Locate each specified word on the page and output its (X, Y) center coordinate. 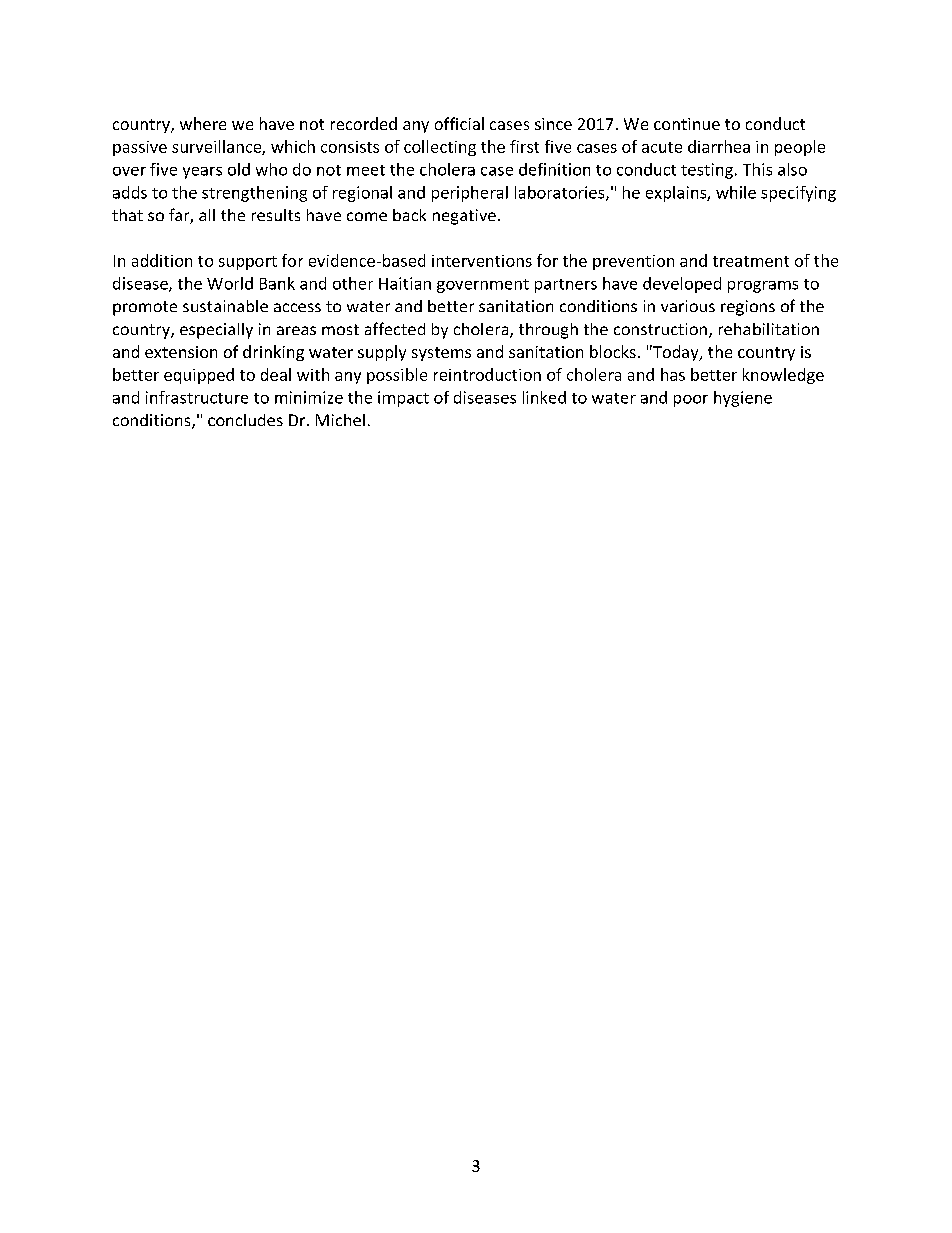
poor (691, 401)
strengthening (254, 194)
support (248, 263)
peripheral (470, 194)
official (459, 123)
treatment (751, 261)
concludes (245, 420)
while (736, 192)
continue (687, 124)
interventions (482, 261)
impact (403, 399)
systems (441, 354)
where (203, 123)
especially (216, 331)
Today (676, 353)
